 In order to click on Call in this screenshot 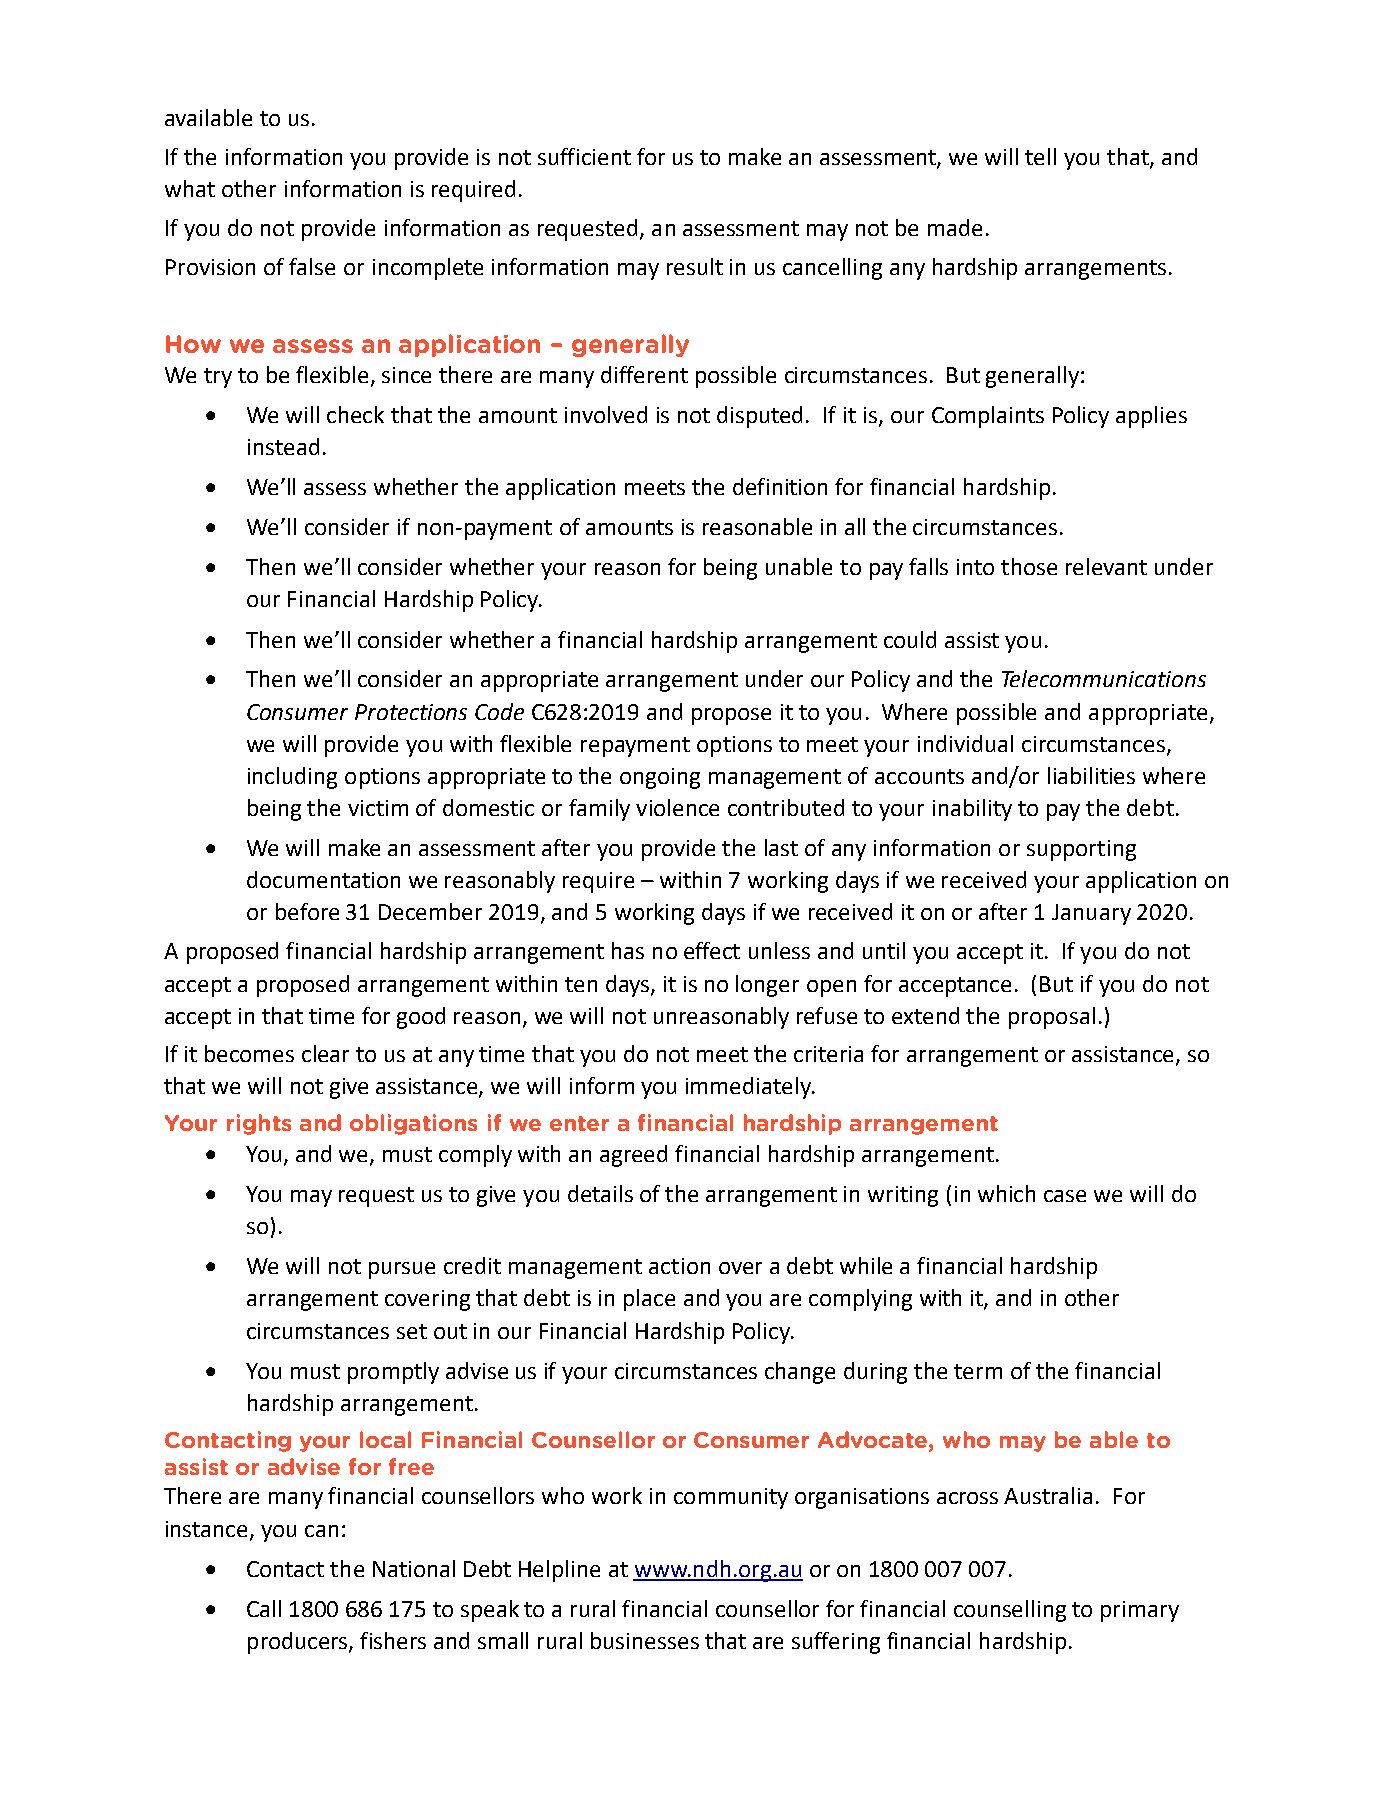, I will do `click(264, 1608)`.
